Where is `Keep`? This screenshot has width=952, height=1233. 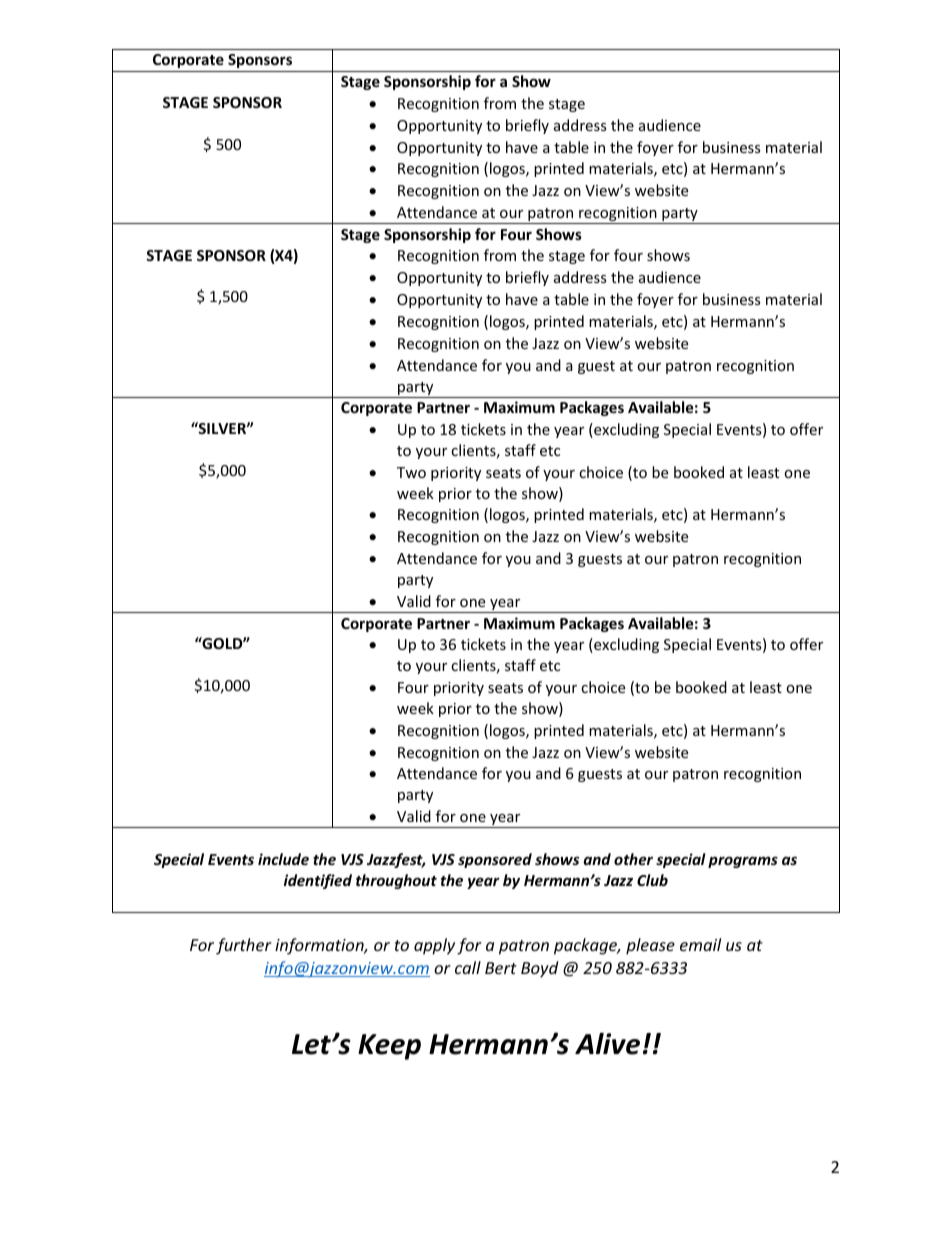
Keep is located at coordinates (389, 1047).
